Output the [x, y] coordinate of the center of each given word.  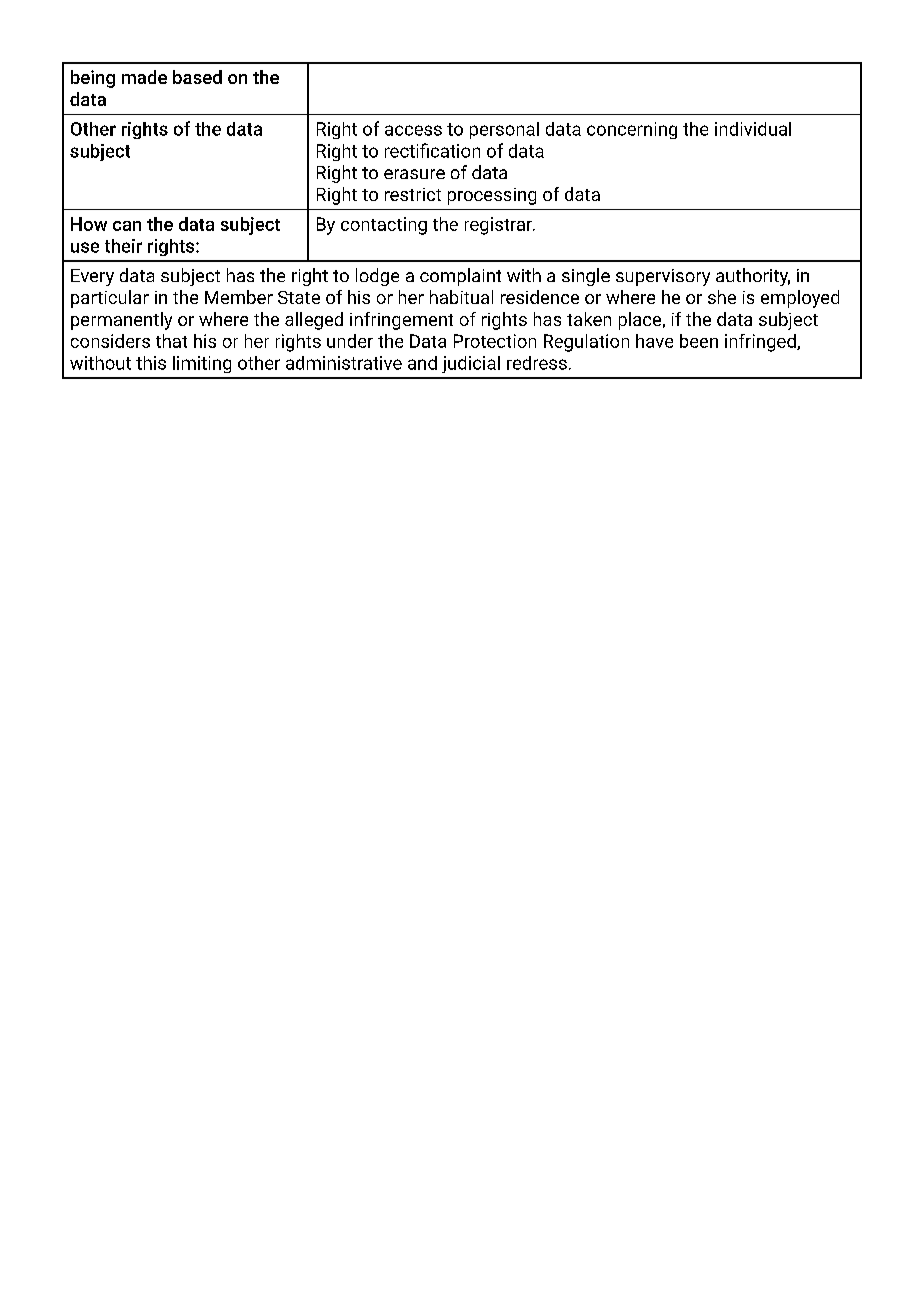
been [699, 341]
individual [753, 129]
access [413, 130]
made [144, 77]
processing [492, 196]
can [127, 226]
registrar [499, 226]
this [151, 363]
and [422, 363]
